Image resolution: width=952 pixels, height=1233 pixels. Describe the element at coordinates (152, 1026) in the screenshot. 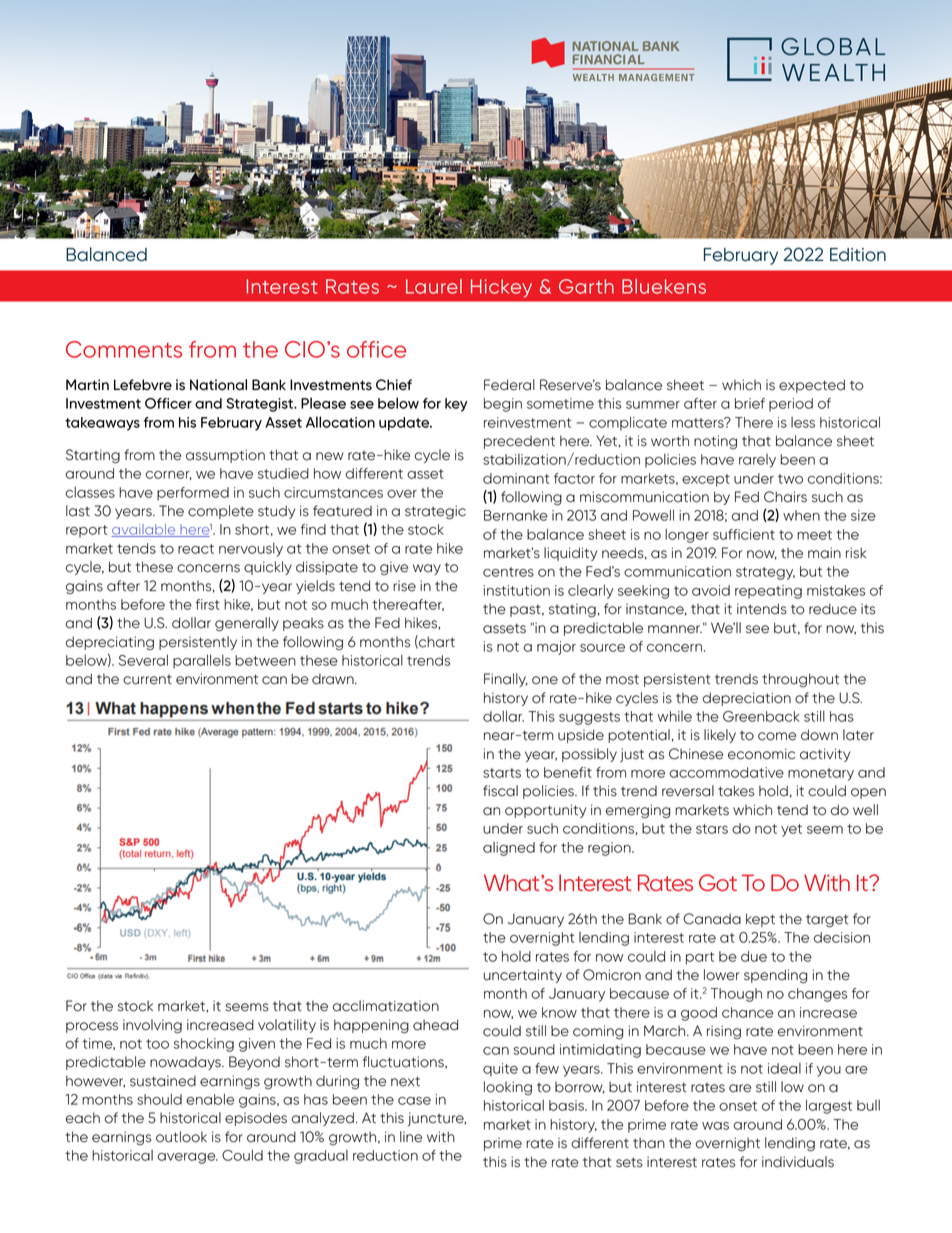

I see `involving` at that location.
